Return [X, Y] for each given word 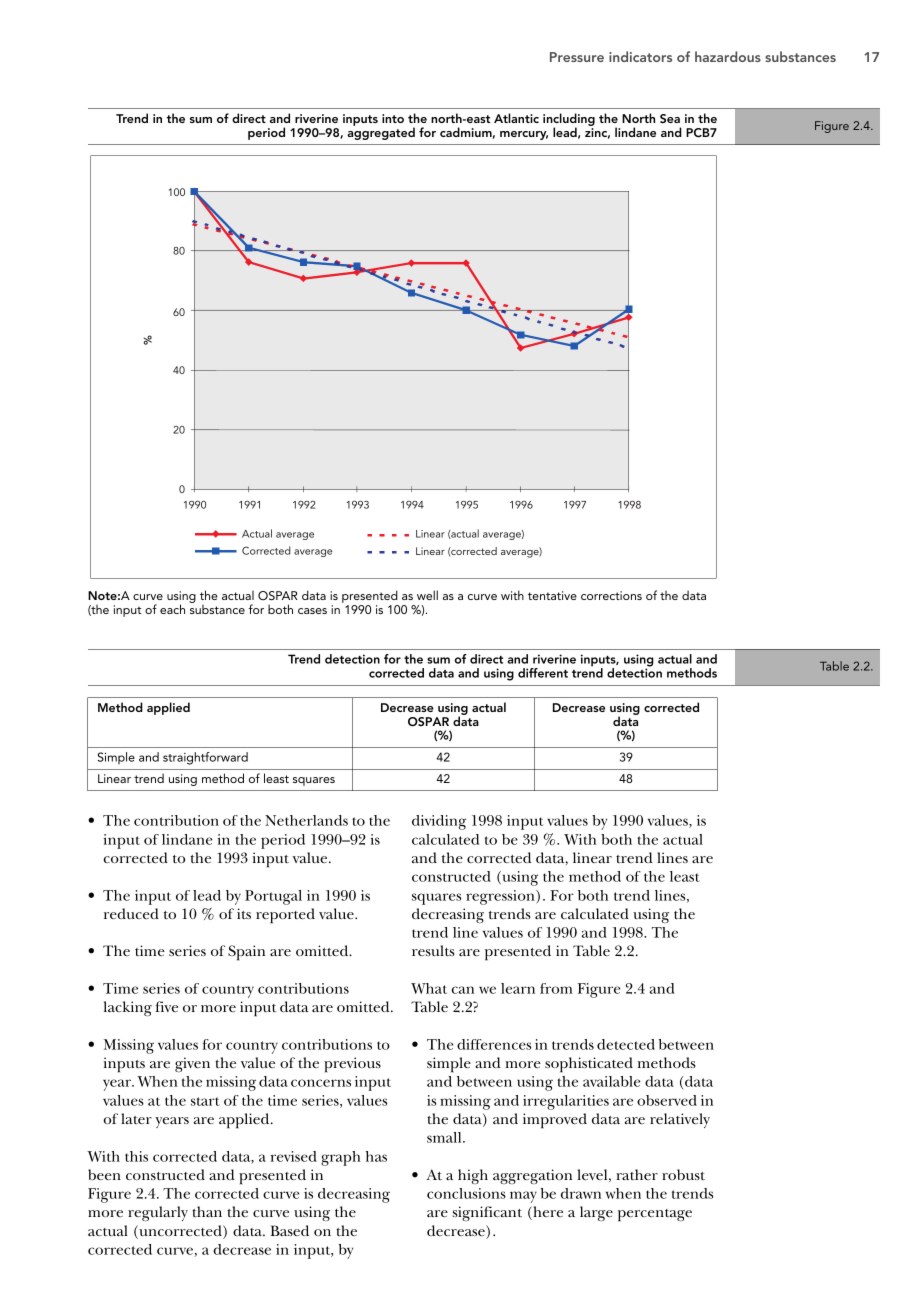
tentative [552, 595]
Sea [670, 119]
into [393, 118]
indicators [640, 56]
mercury [524, 135]
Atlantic [516, 118]
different [543, 673]
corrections [611, 595]
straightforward [205, 758]
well [427, 595]
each [172, 609]
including [569, 121]
